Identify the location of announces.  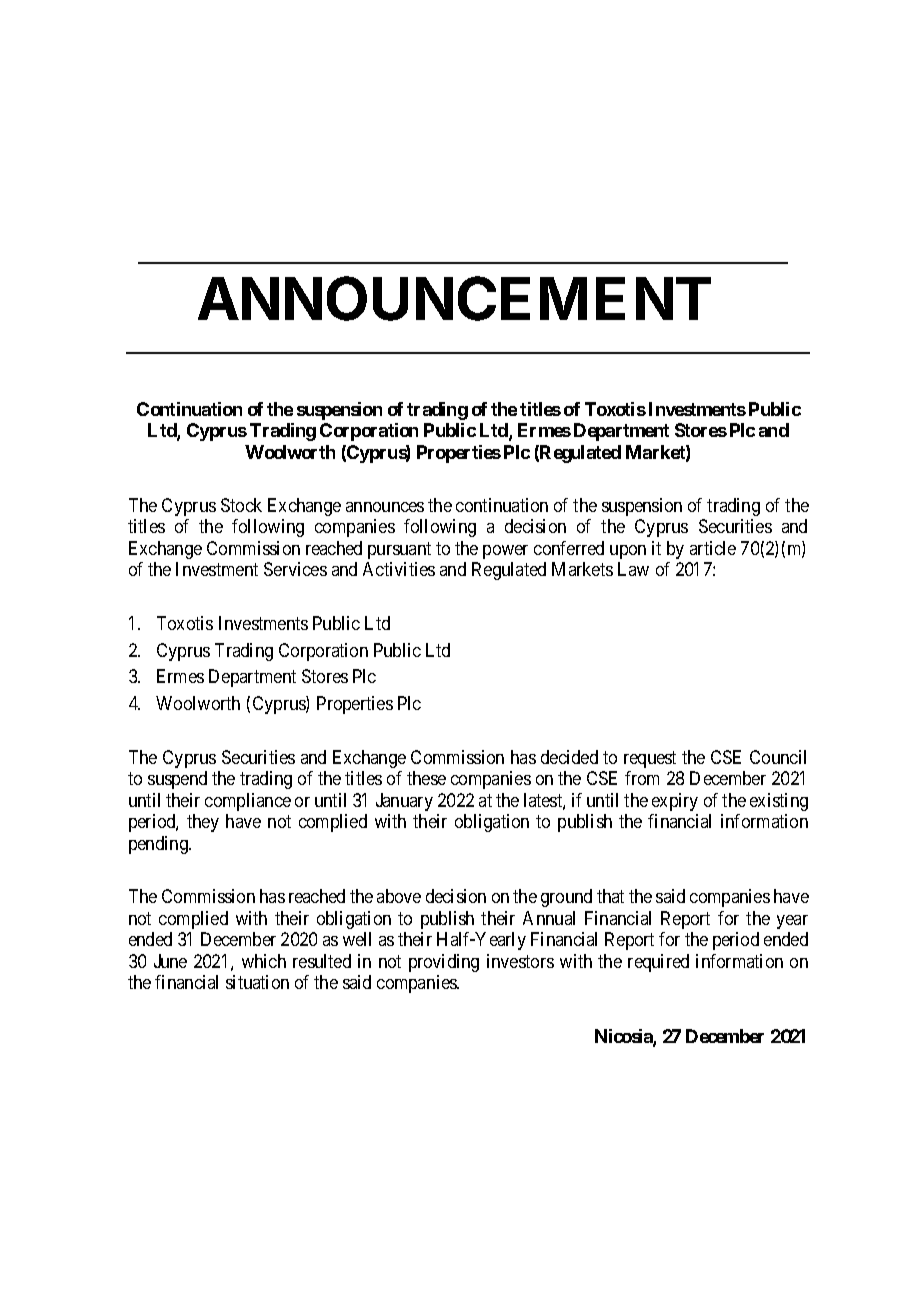
(385, 507).
